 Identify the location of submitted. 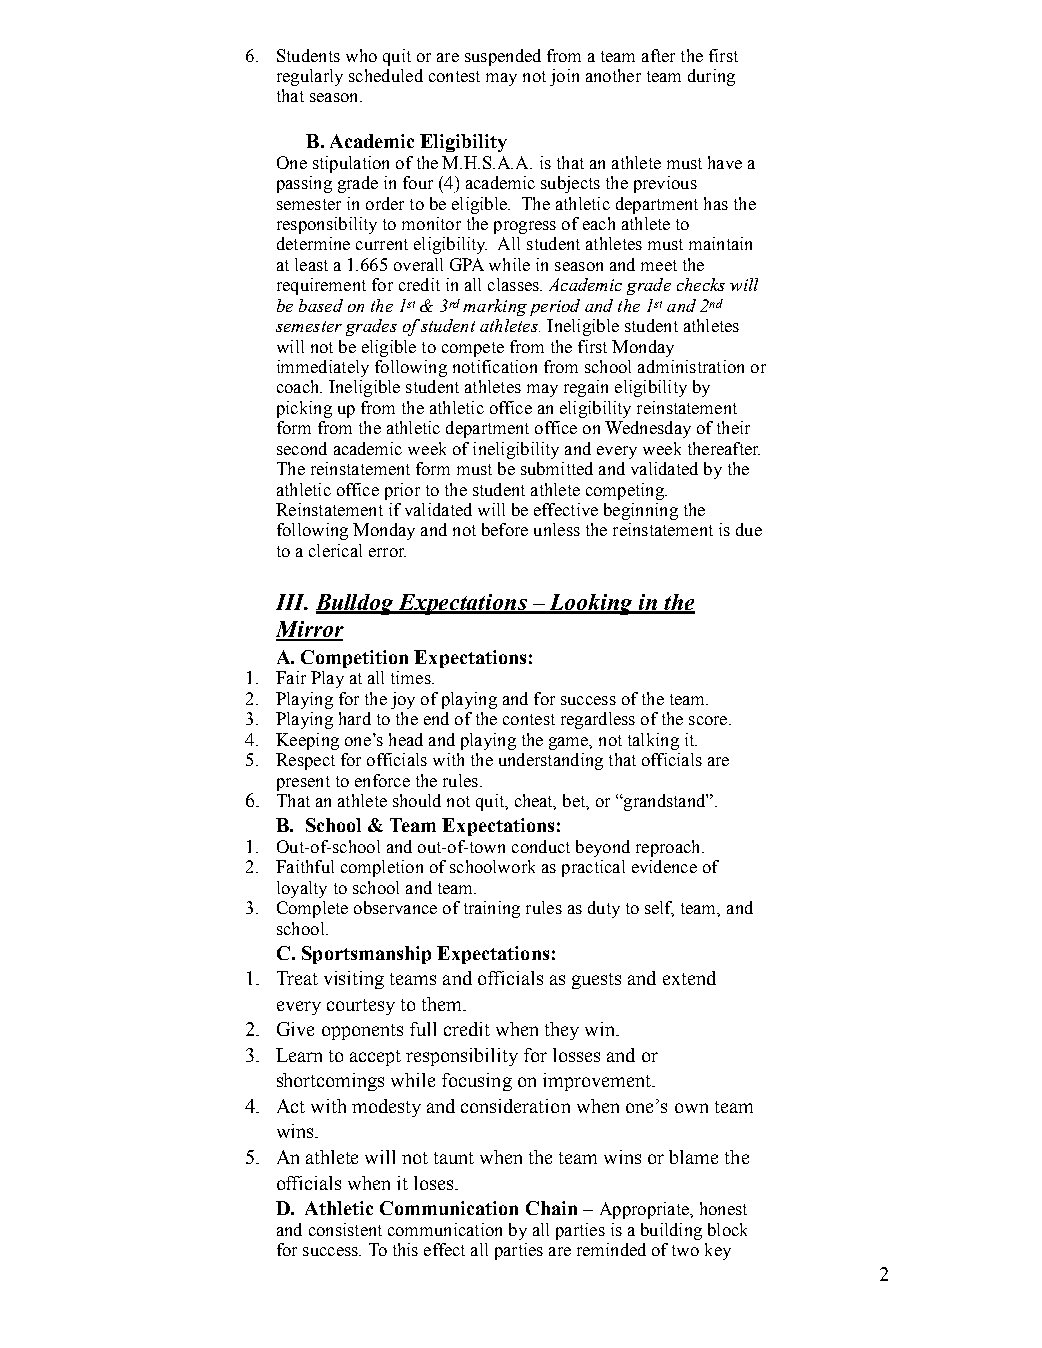
(557, 468).
